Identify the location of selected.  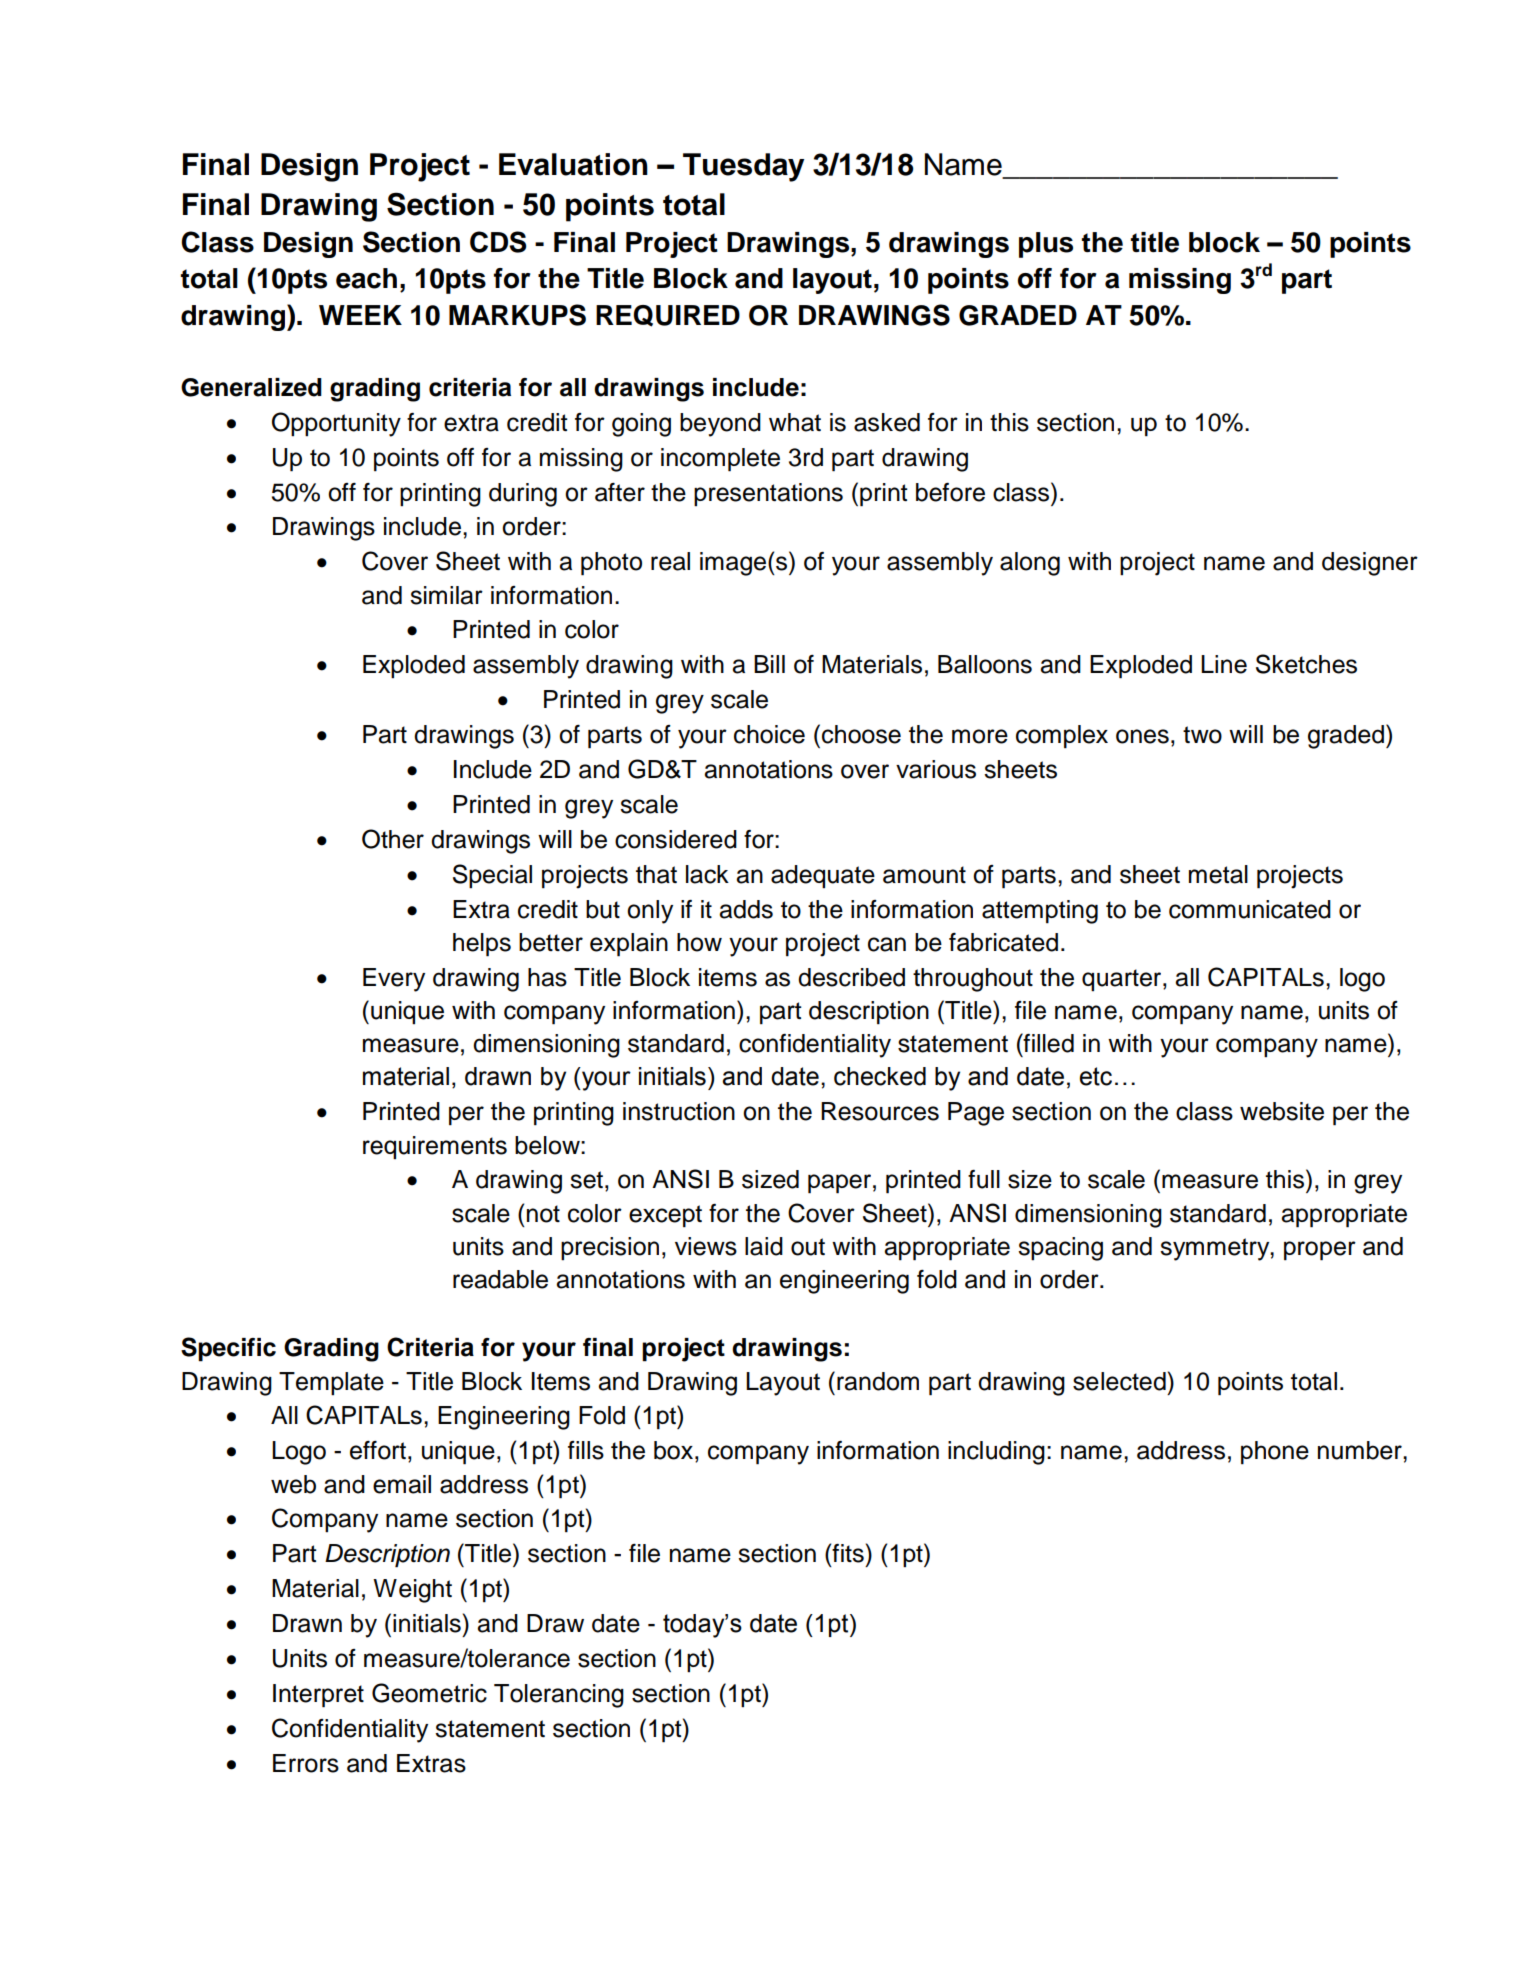
(1119, 1381).
